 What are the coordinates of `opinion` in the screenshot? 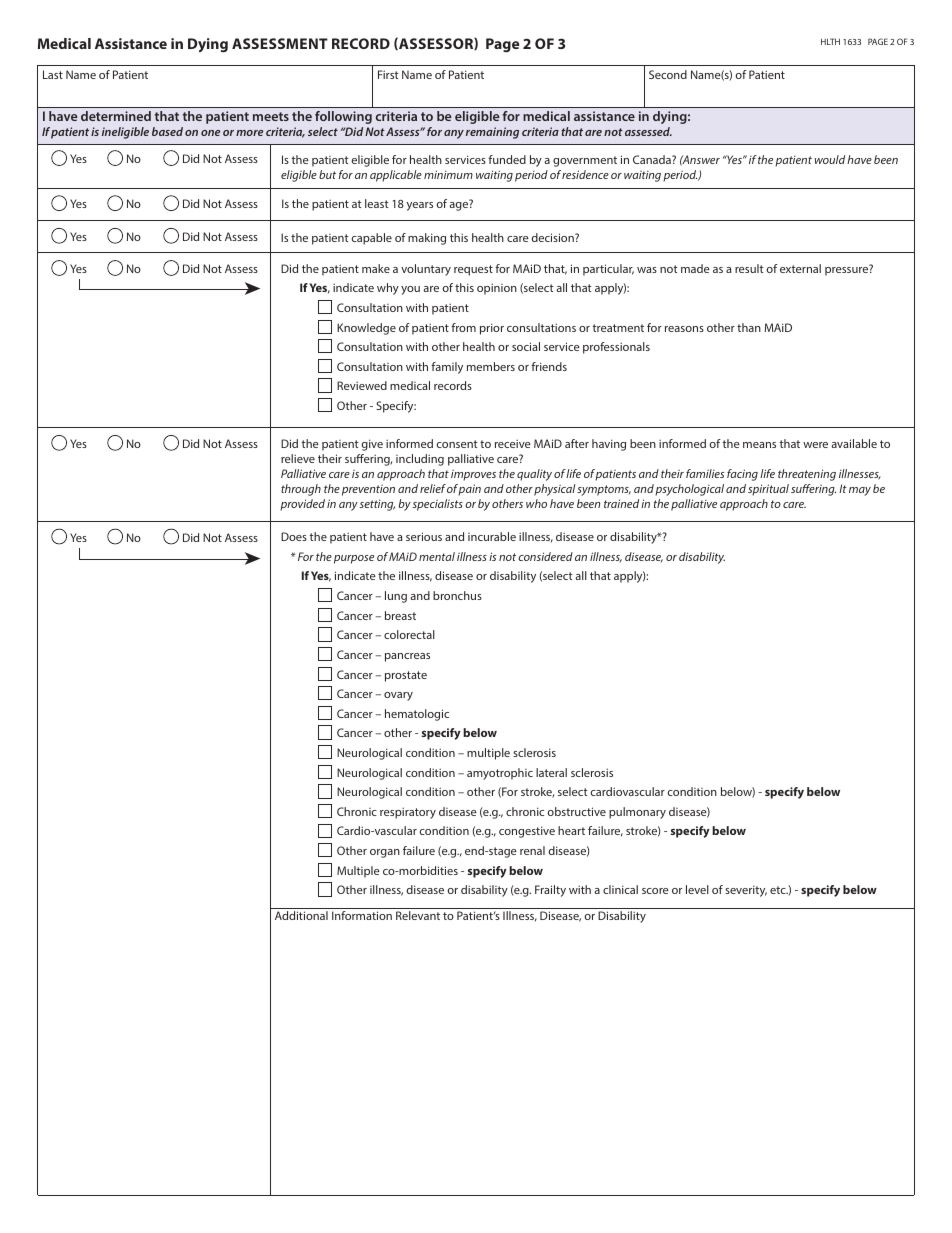 It's located at (497, 289).
